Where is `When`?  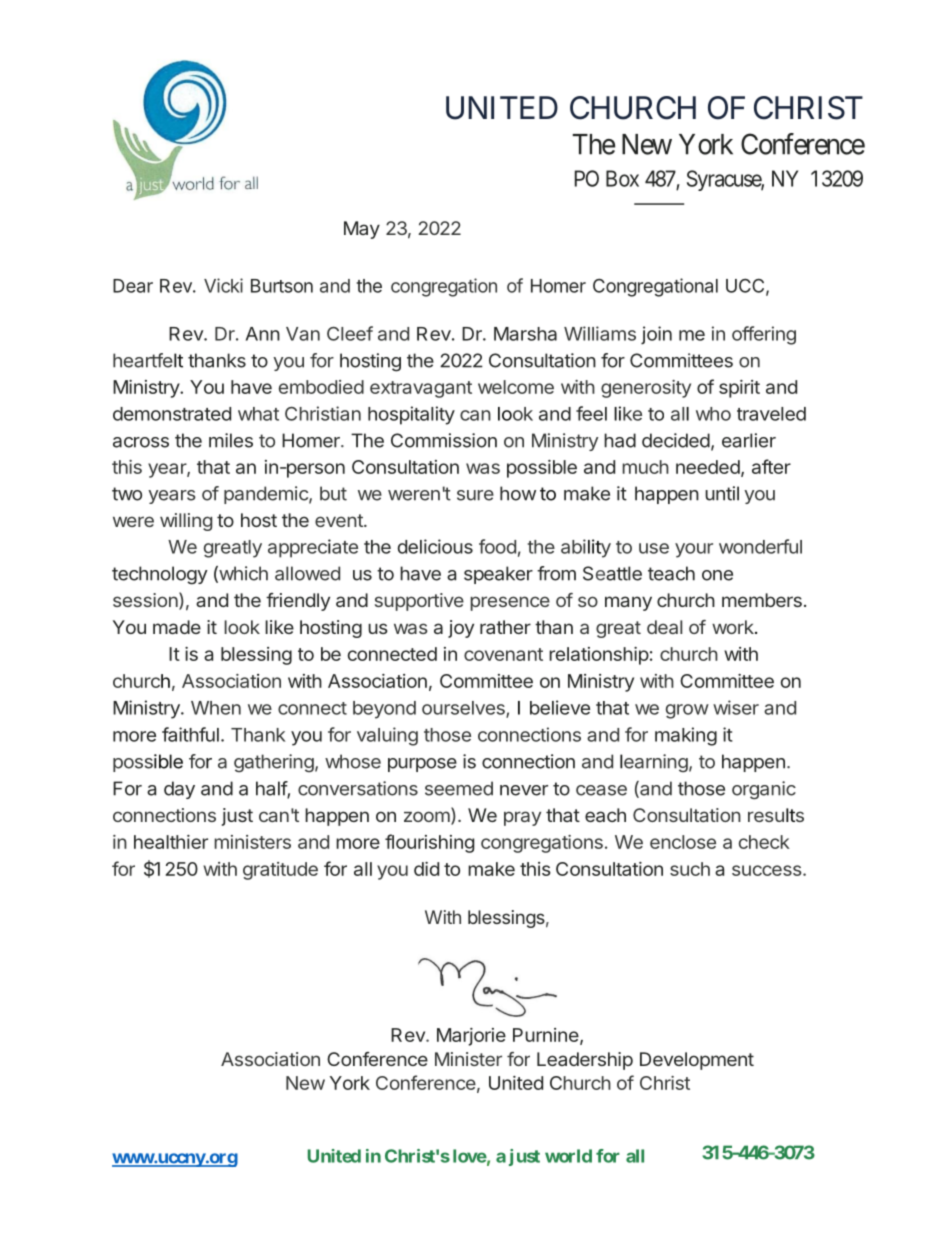 When is located at coordinates (216, 708).
